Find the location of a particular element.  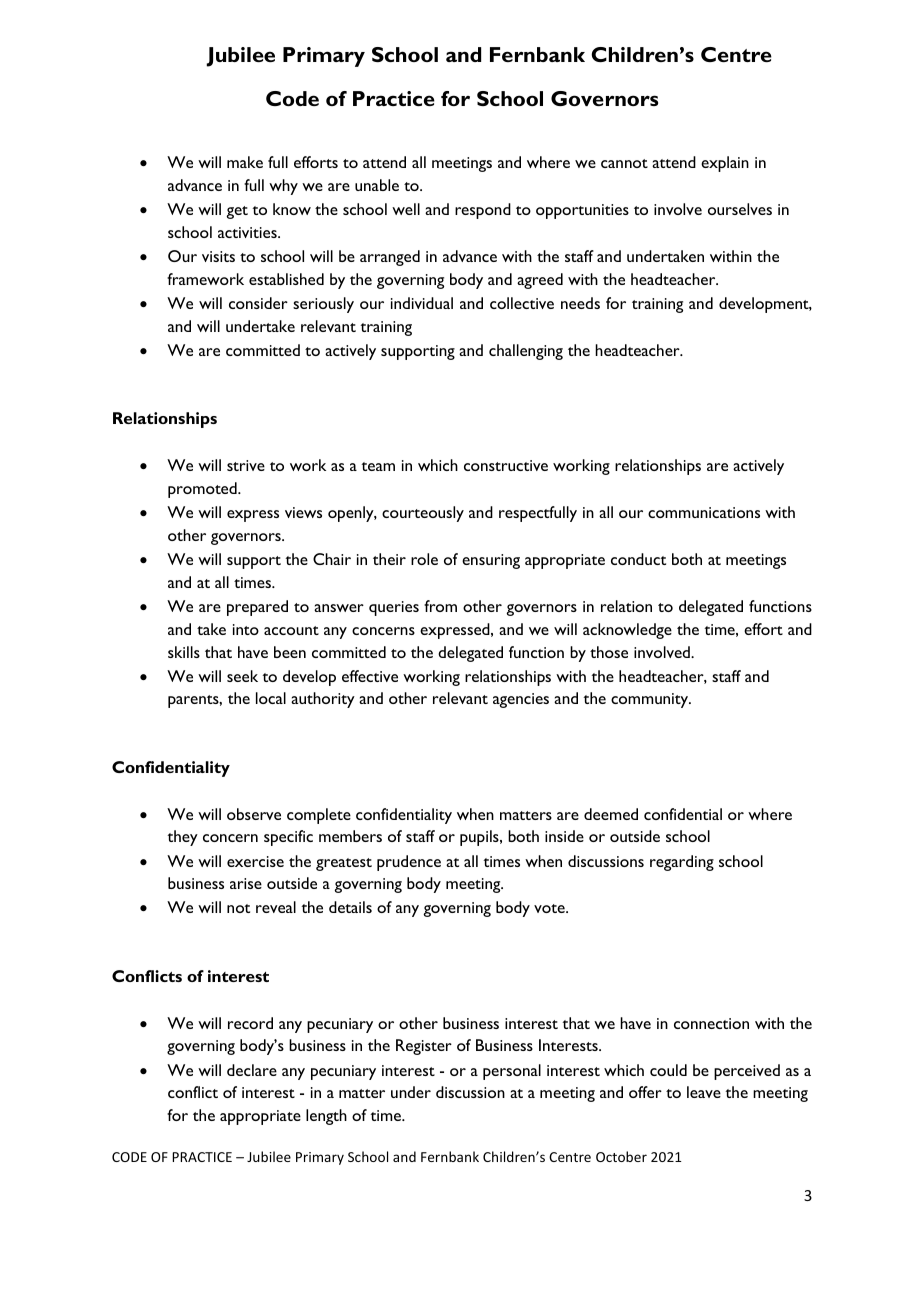

declare is located at coordinates (252, 1070).
